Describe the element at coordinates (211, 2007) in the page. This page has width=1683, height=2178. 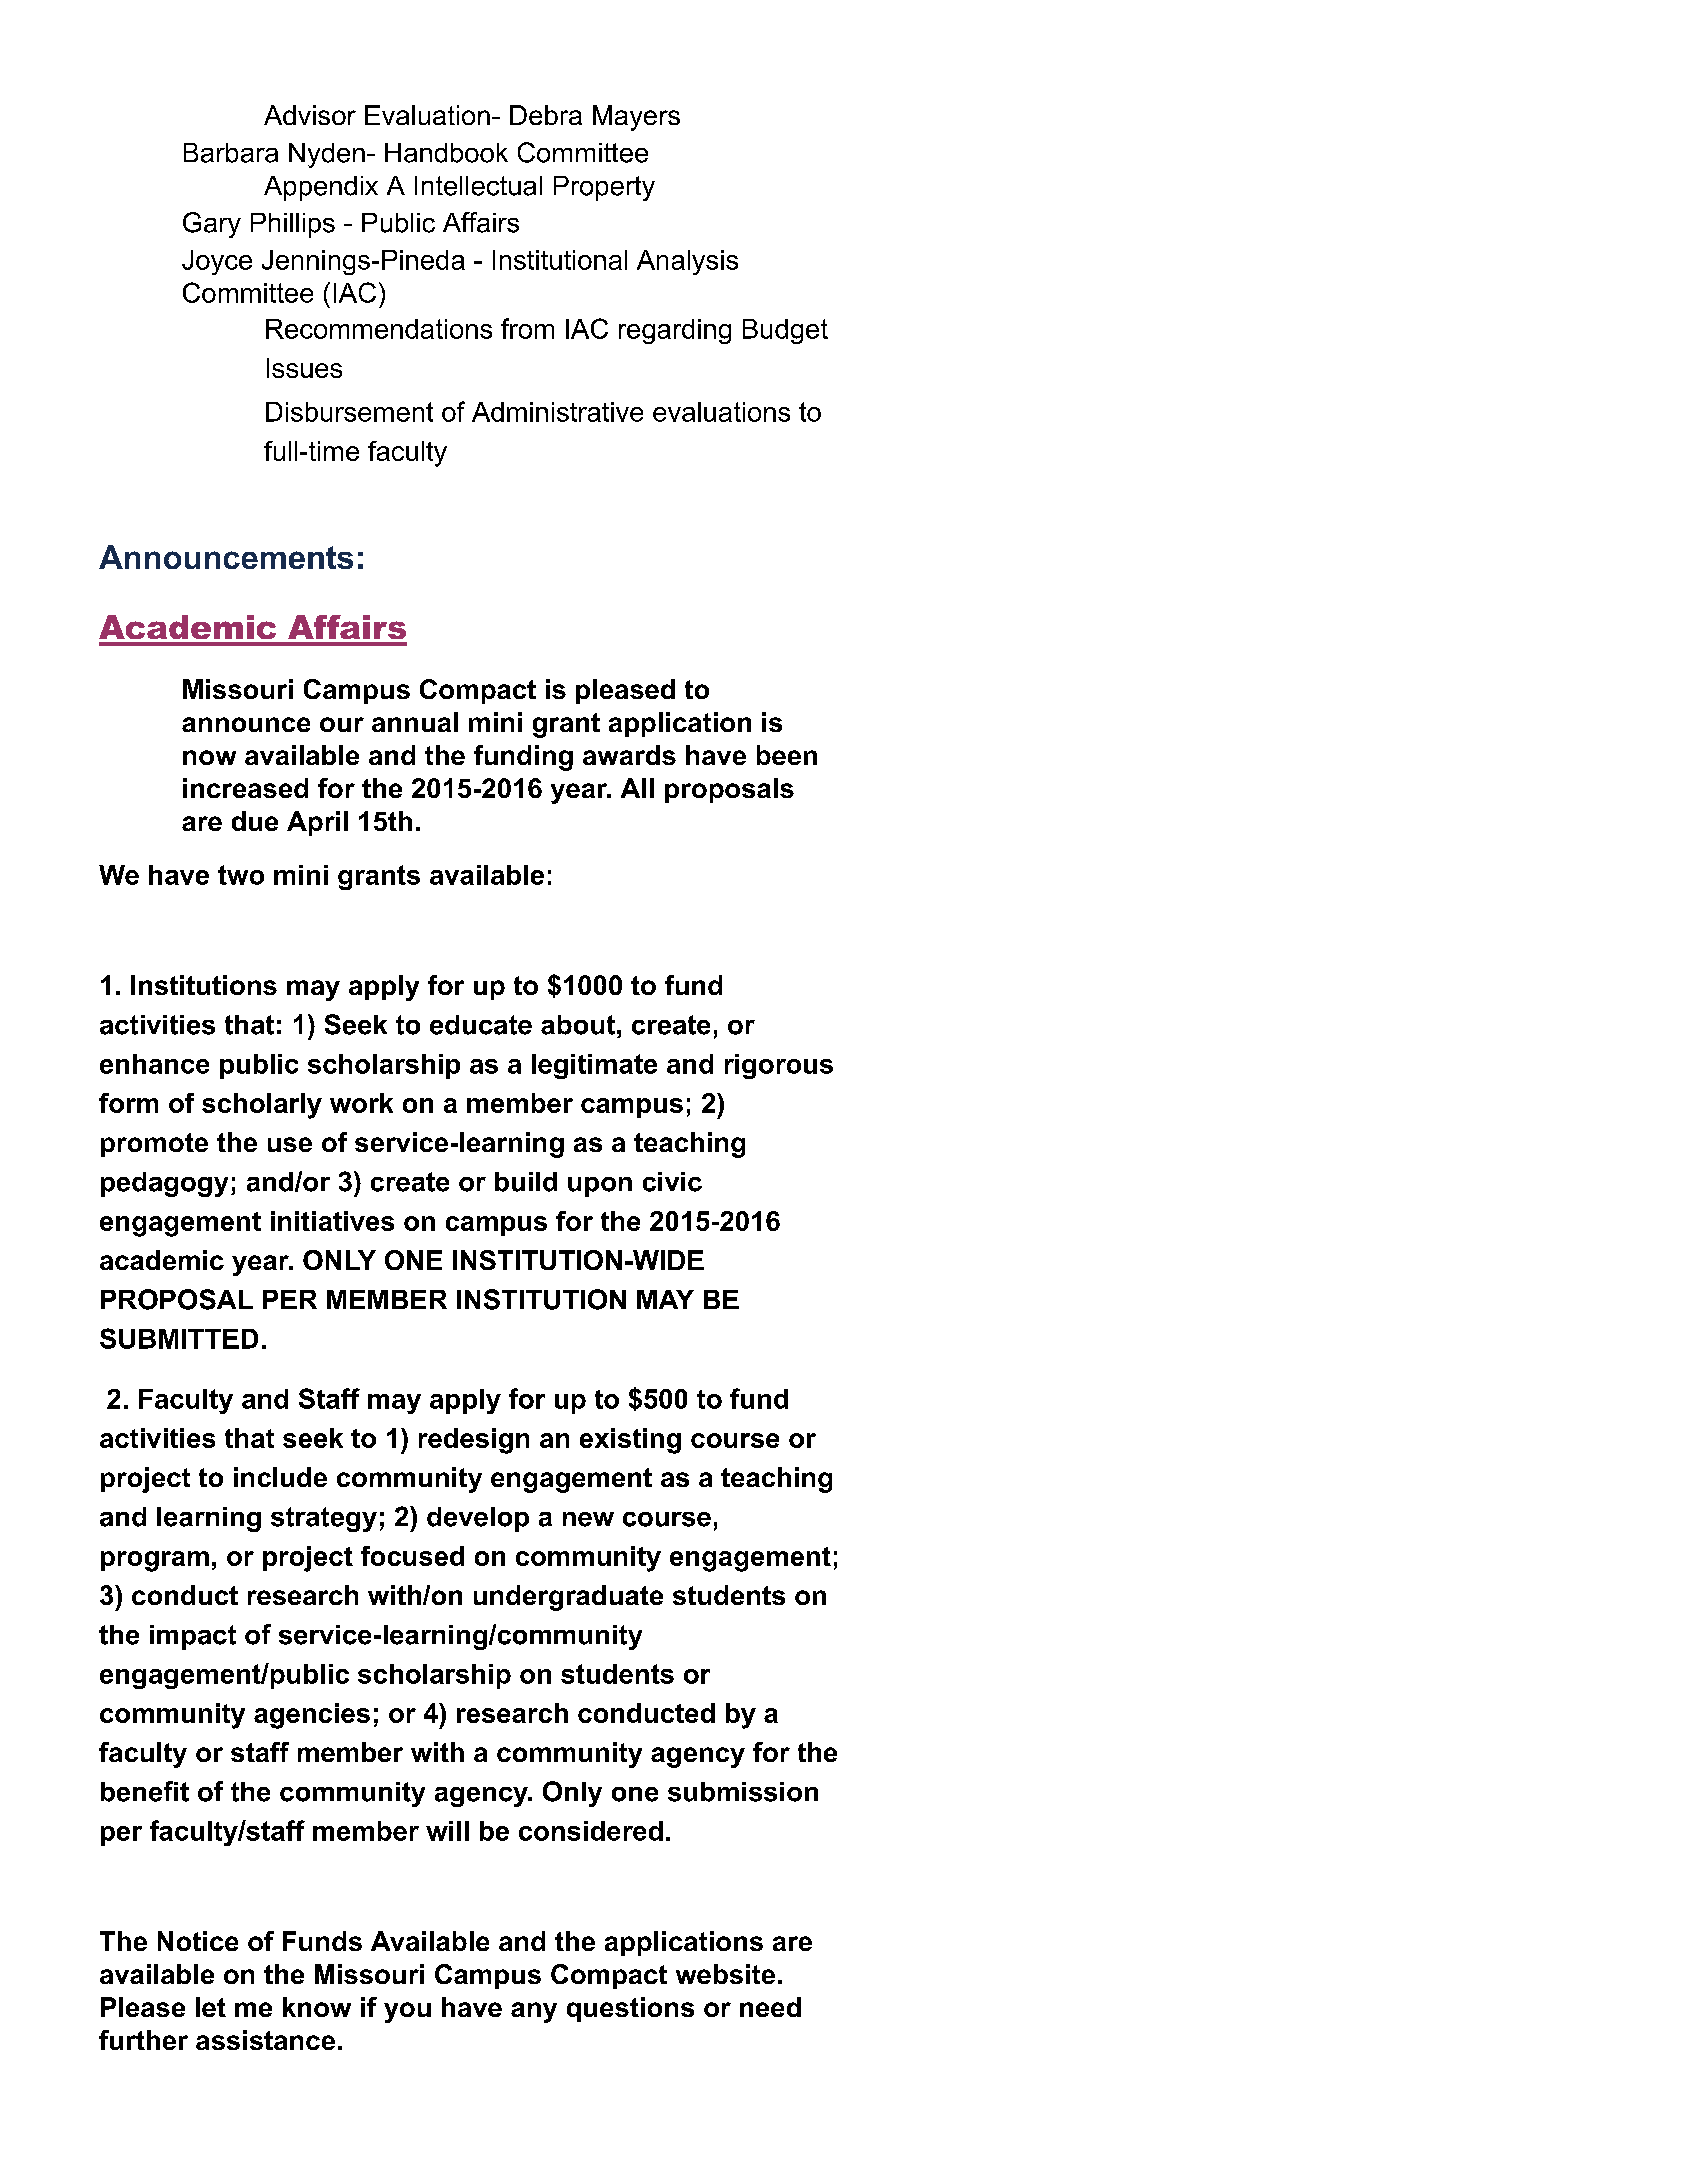
I see `let` at that location.
